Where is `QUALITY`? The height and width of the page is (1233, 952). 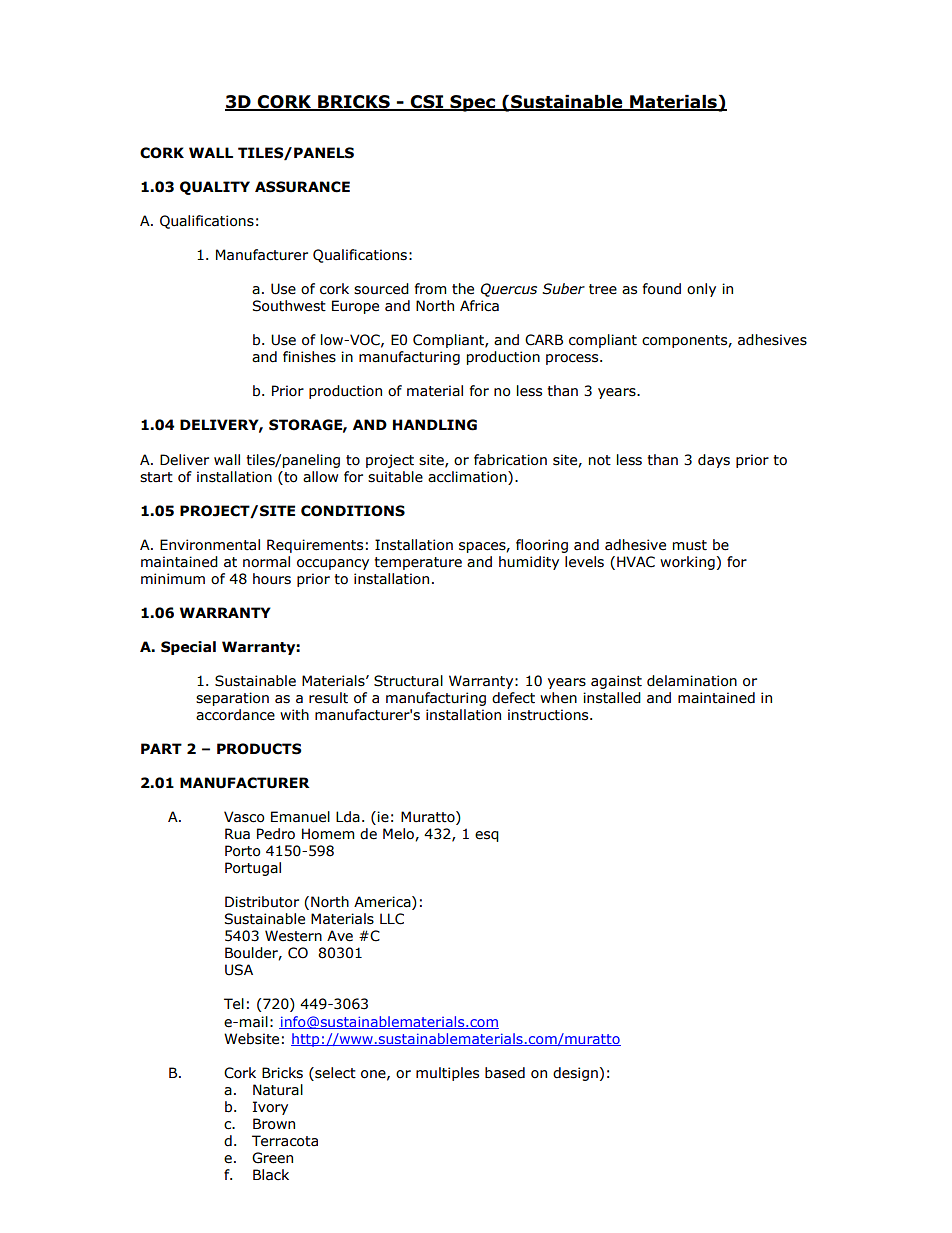
QUALITY is located at coordinates (215, 188).
